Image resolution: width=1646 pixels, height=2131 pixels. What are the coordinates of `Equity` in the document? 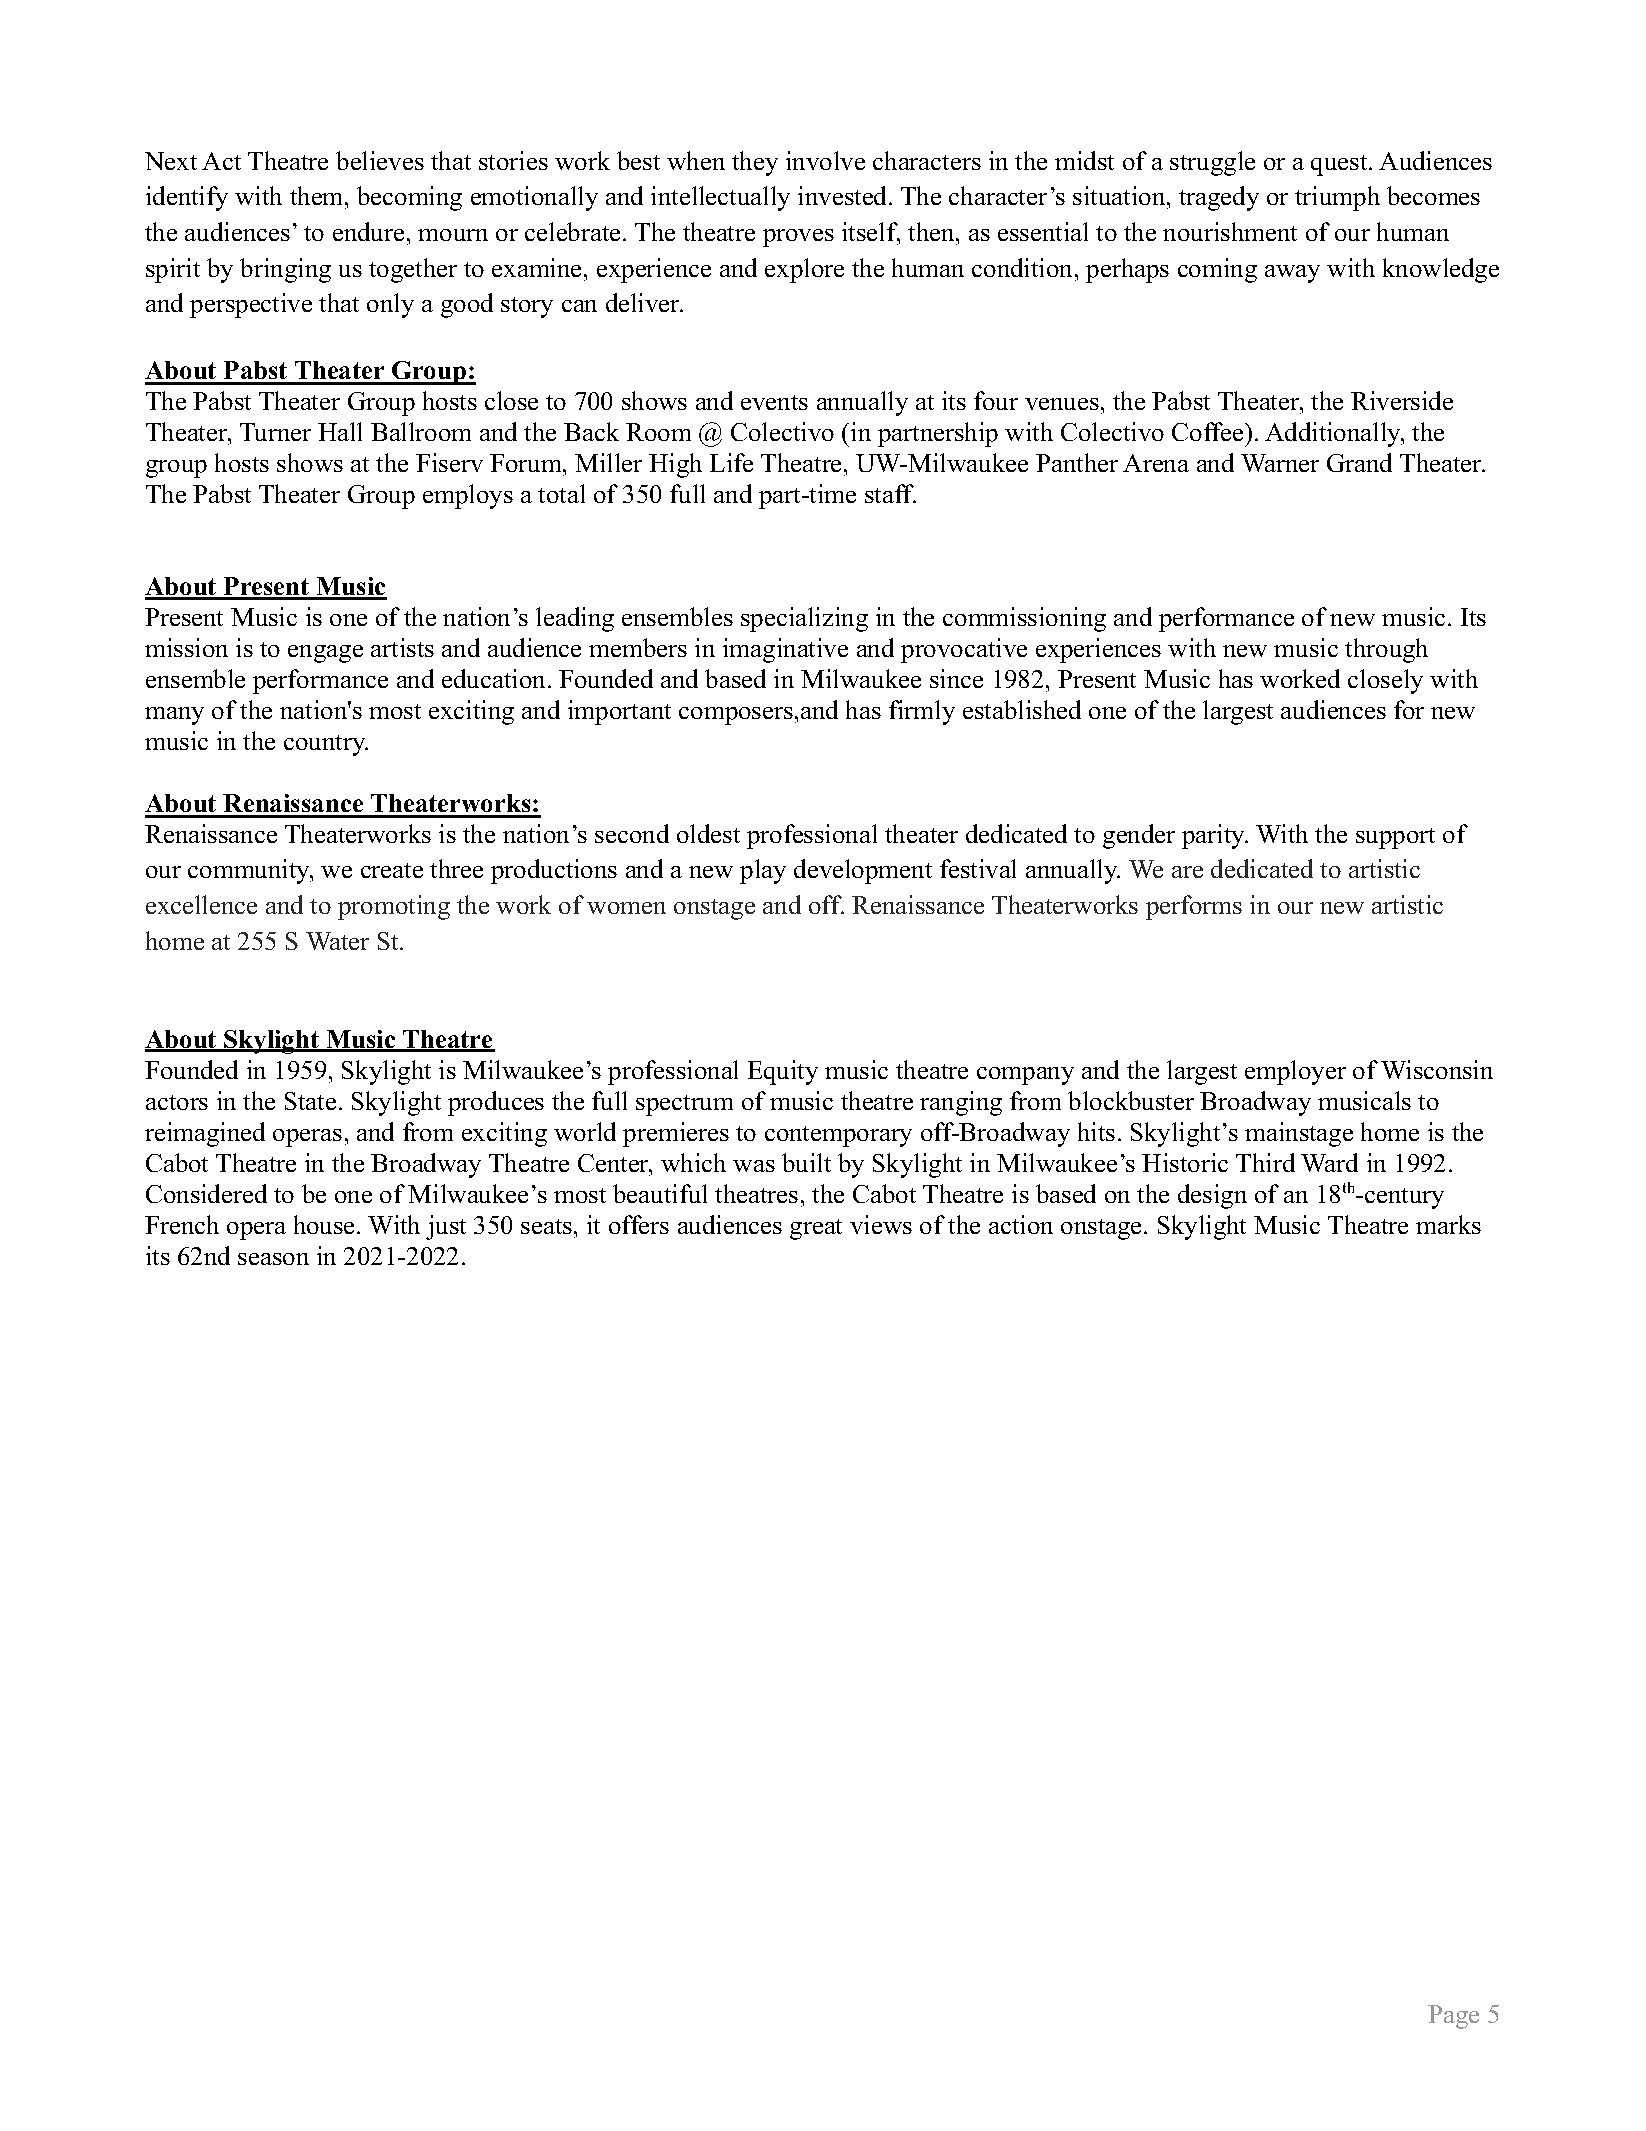 It's located at (783, 1072).
